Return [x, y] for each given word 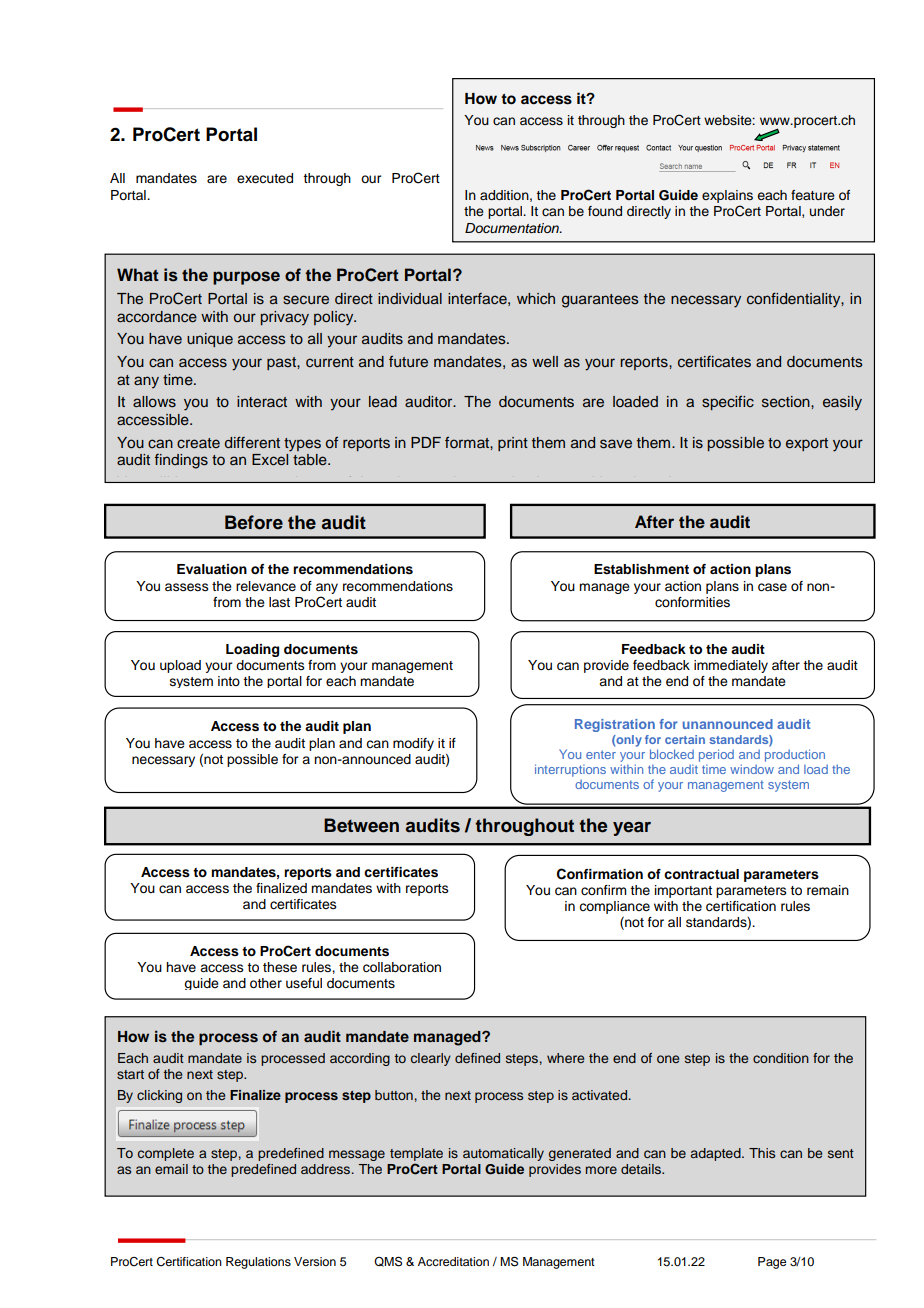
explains [727, 198]
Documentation [513, 228]
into [229, 681]
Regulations [258, 1263]
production [795, 755]
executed [265, 178]
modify [413, 744]
